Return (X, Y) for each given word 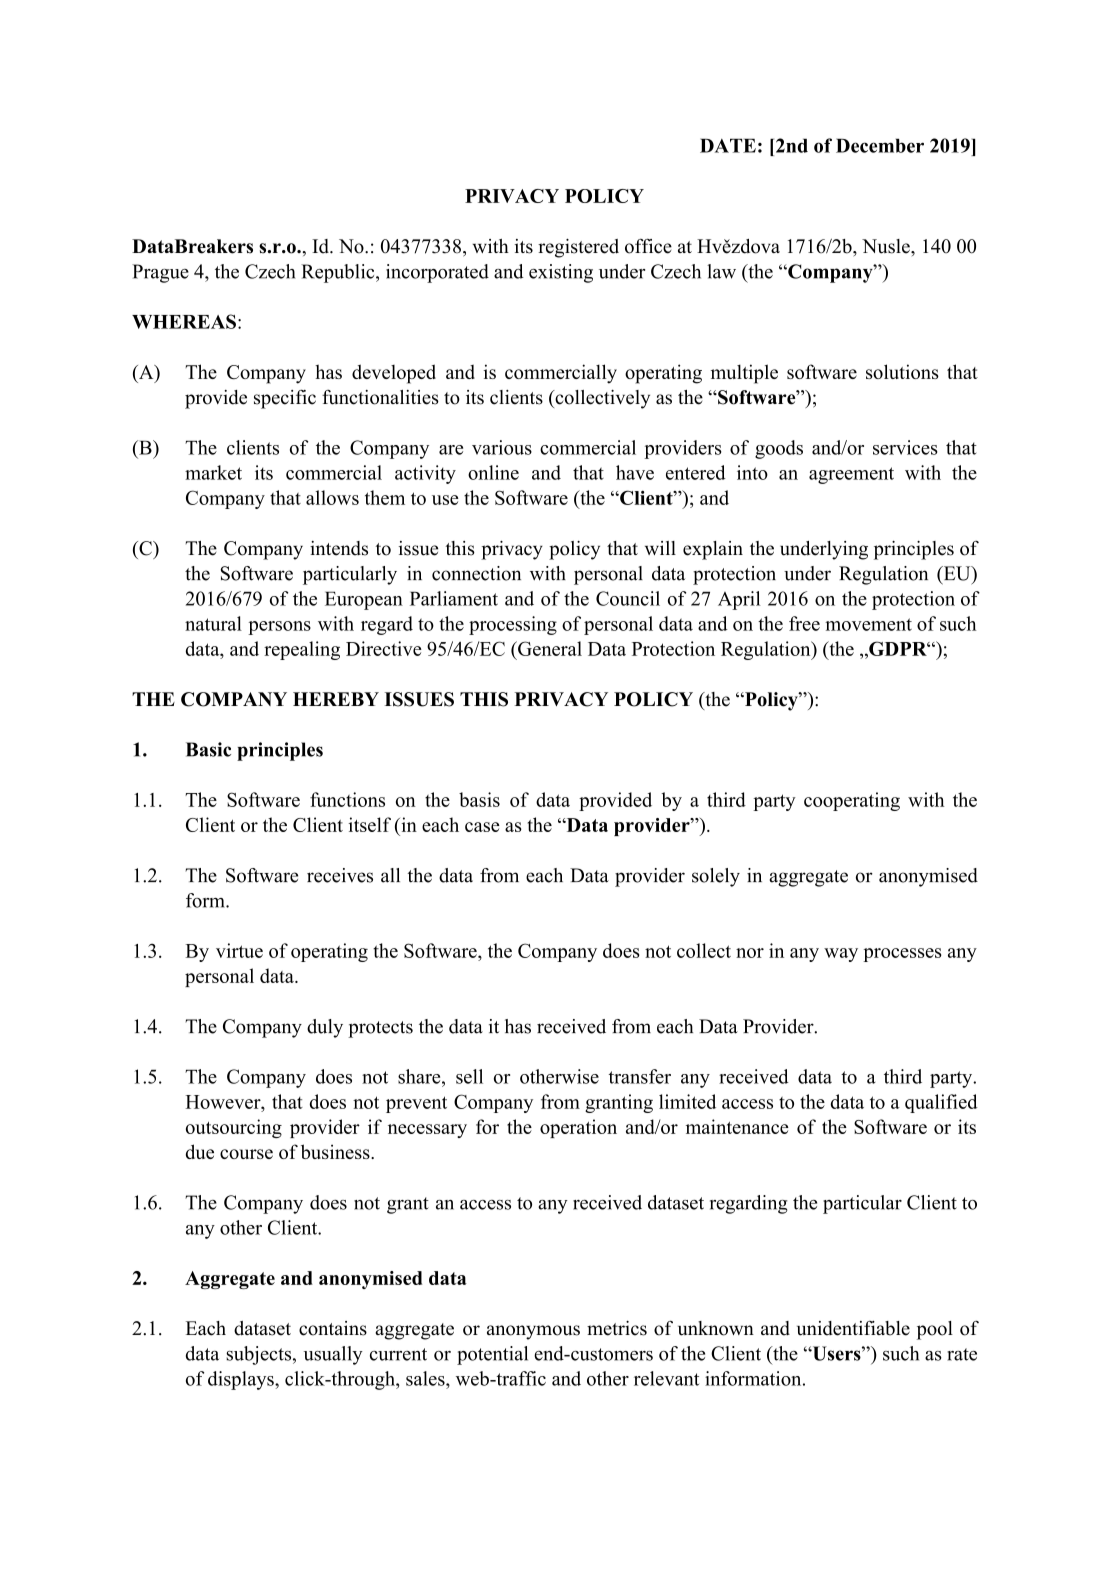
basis (479, 799)
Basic (208, 749)
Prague (160, 273)
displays (242, 1380)
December (880, 145)
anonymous (533, 1332)
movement (868, 624)
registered (578, 248)
